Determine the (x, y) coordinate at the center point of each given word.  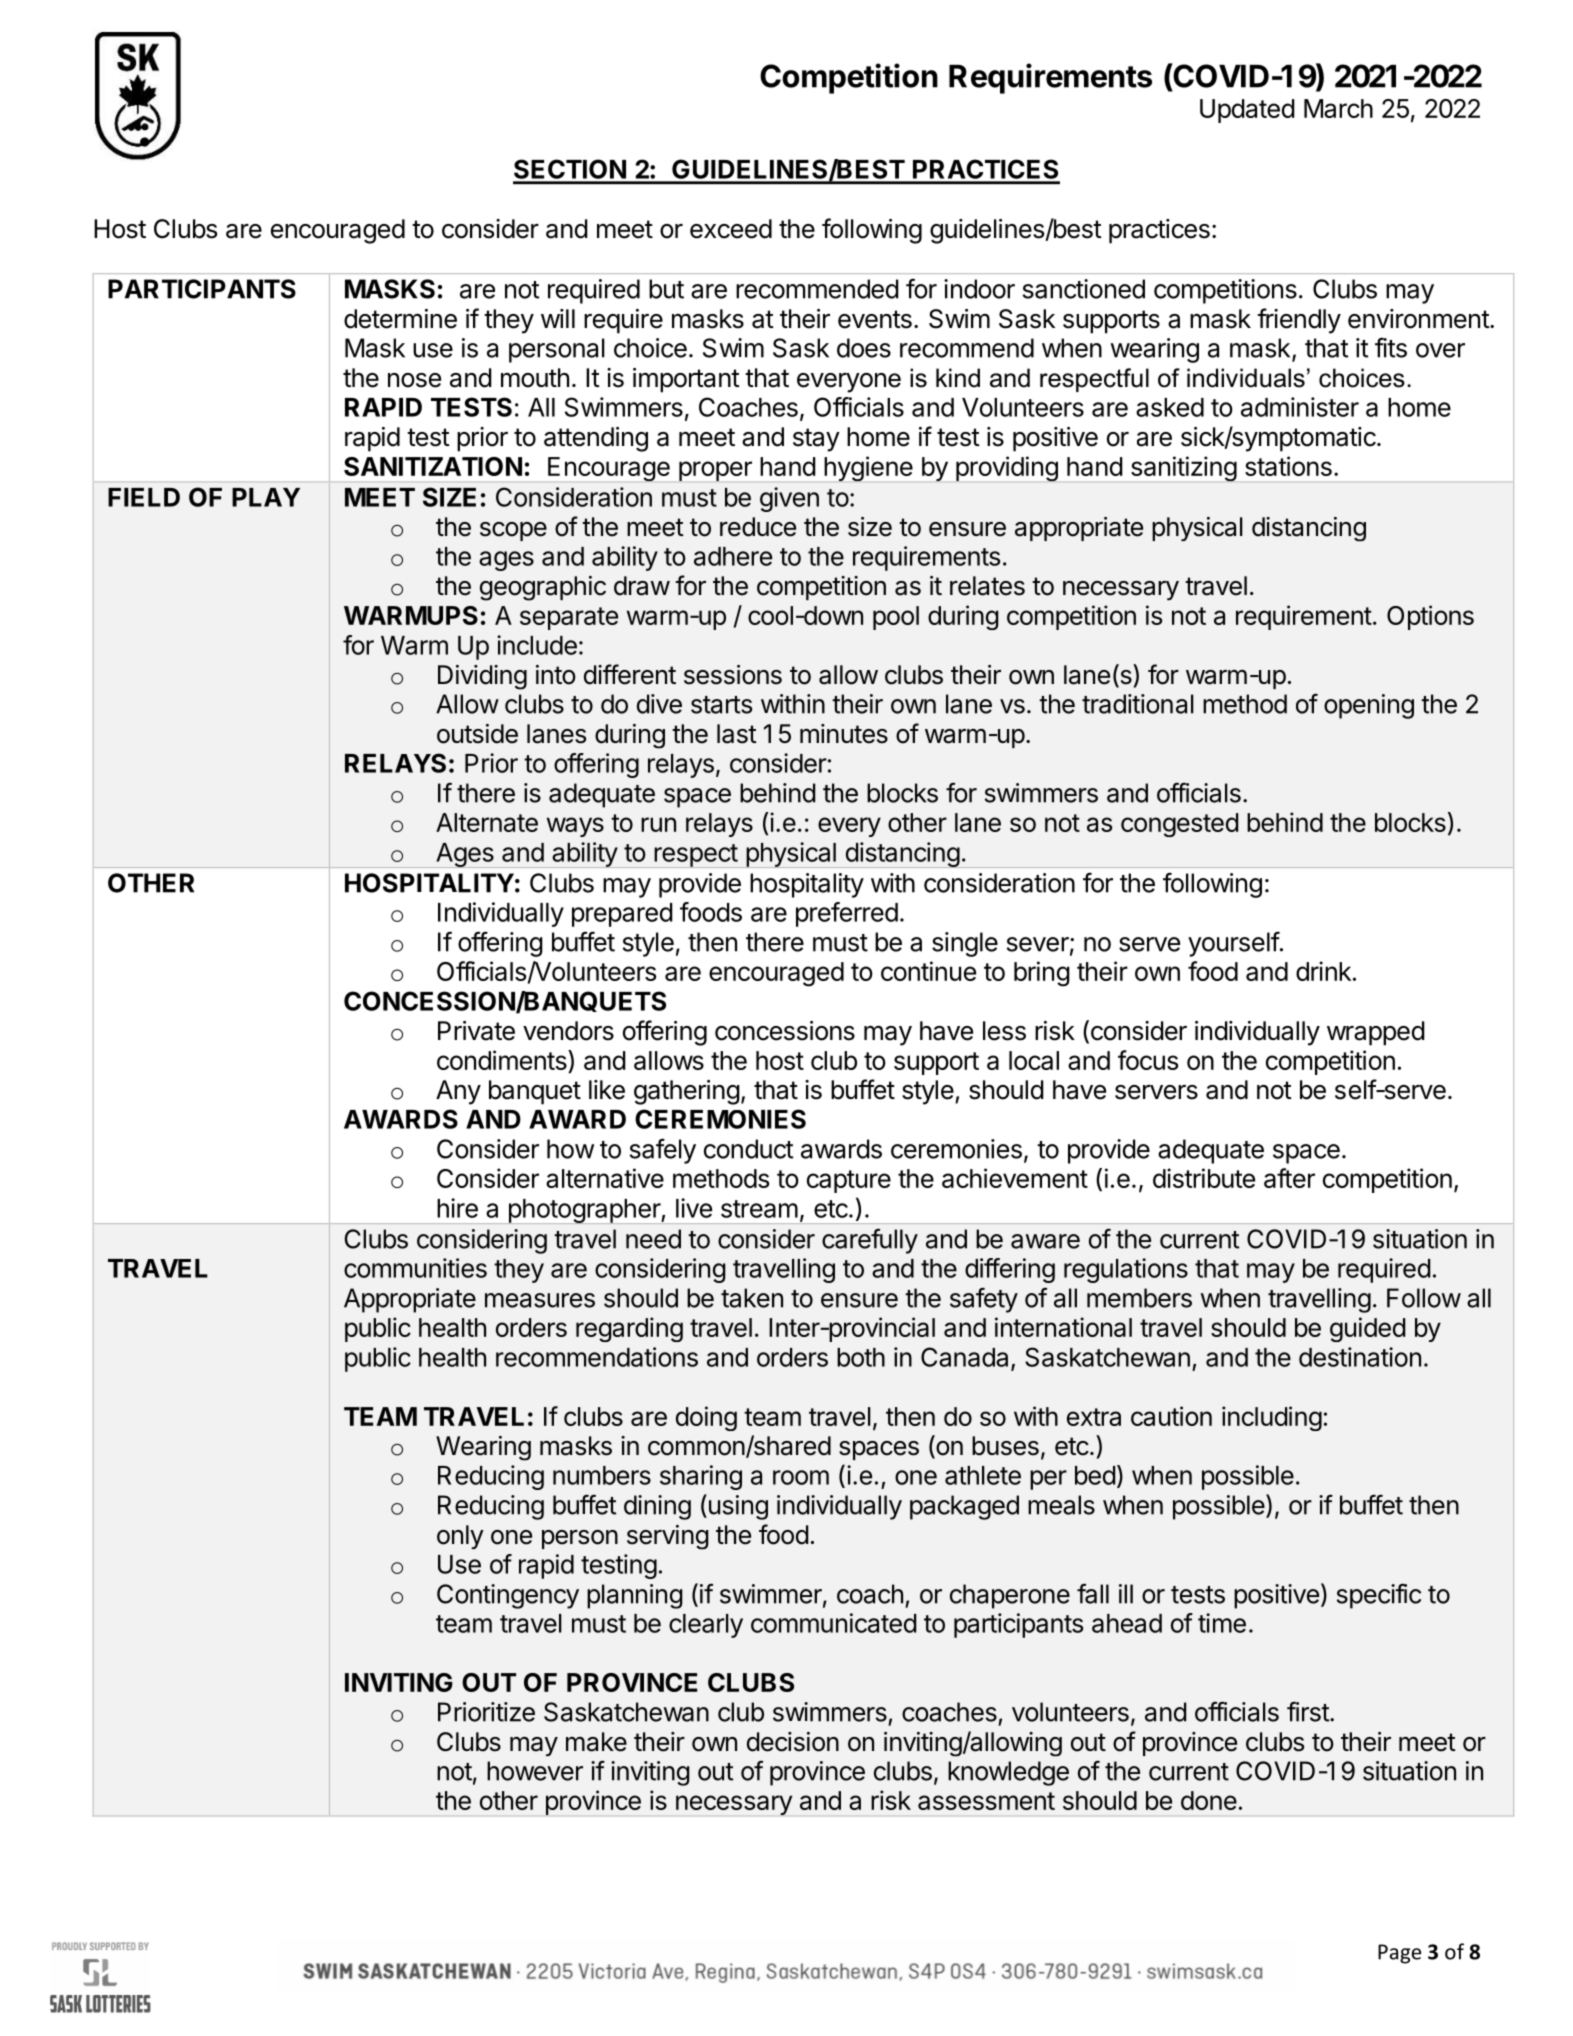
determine (400, 319)
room (801, 1477)
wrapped (1376, 1033)
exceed (731, 229)
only (460, 1537)
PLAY (266, 497)
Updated (1247, 111)
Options (1430, 617)
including (1272, 1418)
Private (476, 1031)
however (535, 1771)
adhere (733, 556)
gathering (687, 1092)
